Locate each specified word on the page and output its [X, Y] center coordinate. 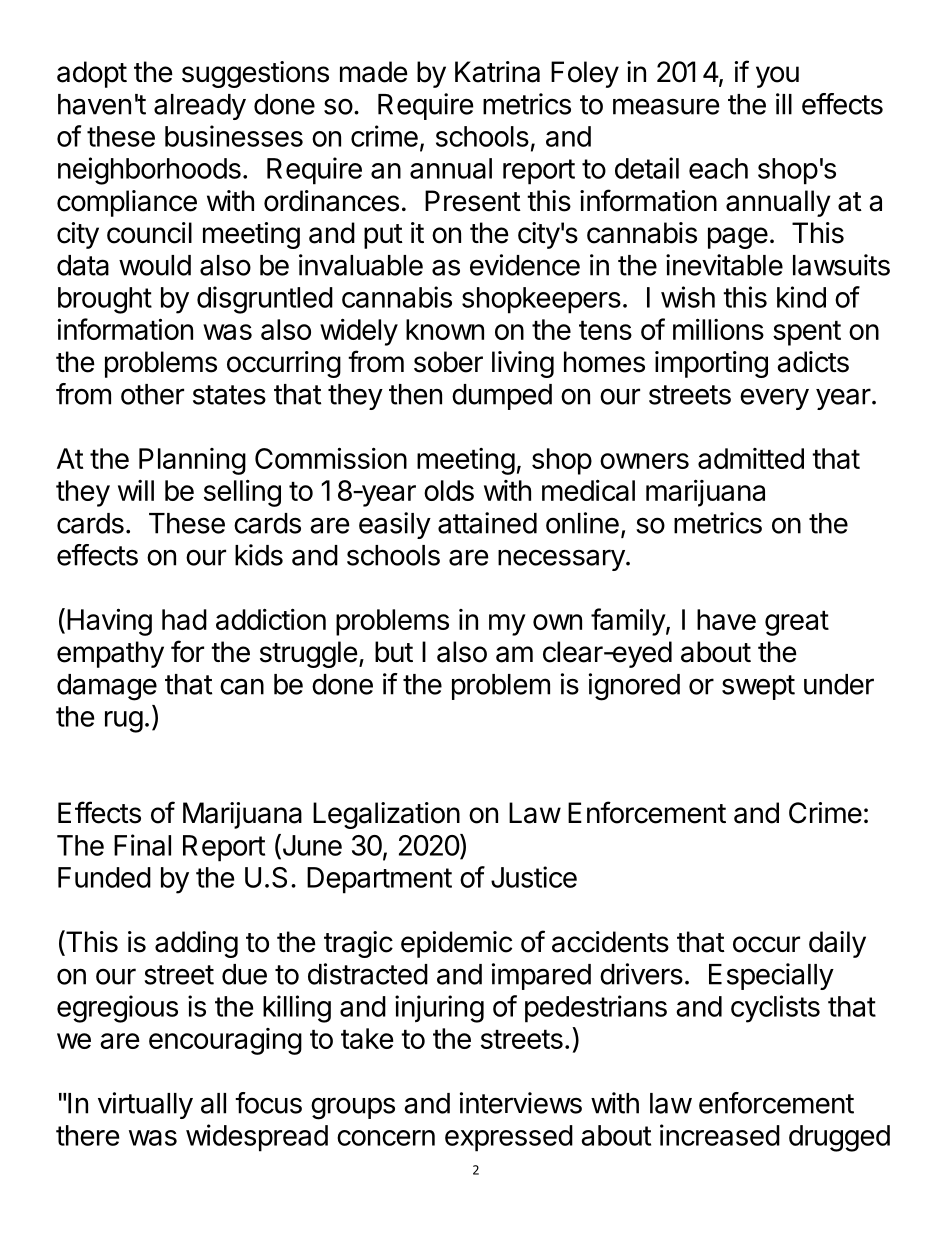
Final [142, 845]
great [797, 623]
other [152, 394]
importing [711, 364]
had [184, 619]
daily [837, 944]
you [777, 77]
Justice [534, 877]
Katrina [497, 72]
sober [448, 362]
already [200, 107]
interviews [521, 1103]
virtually [145, 1105]
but [394, 652]
